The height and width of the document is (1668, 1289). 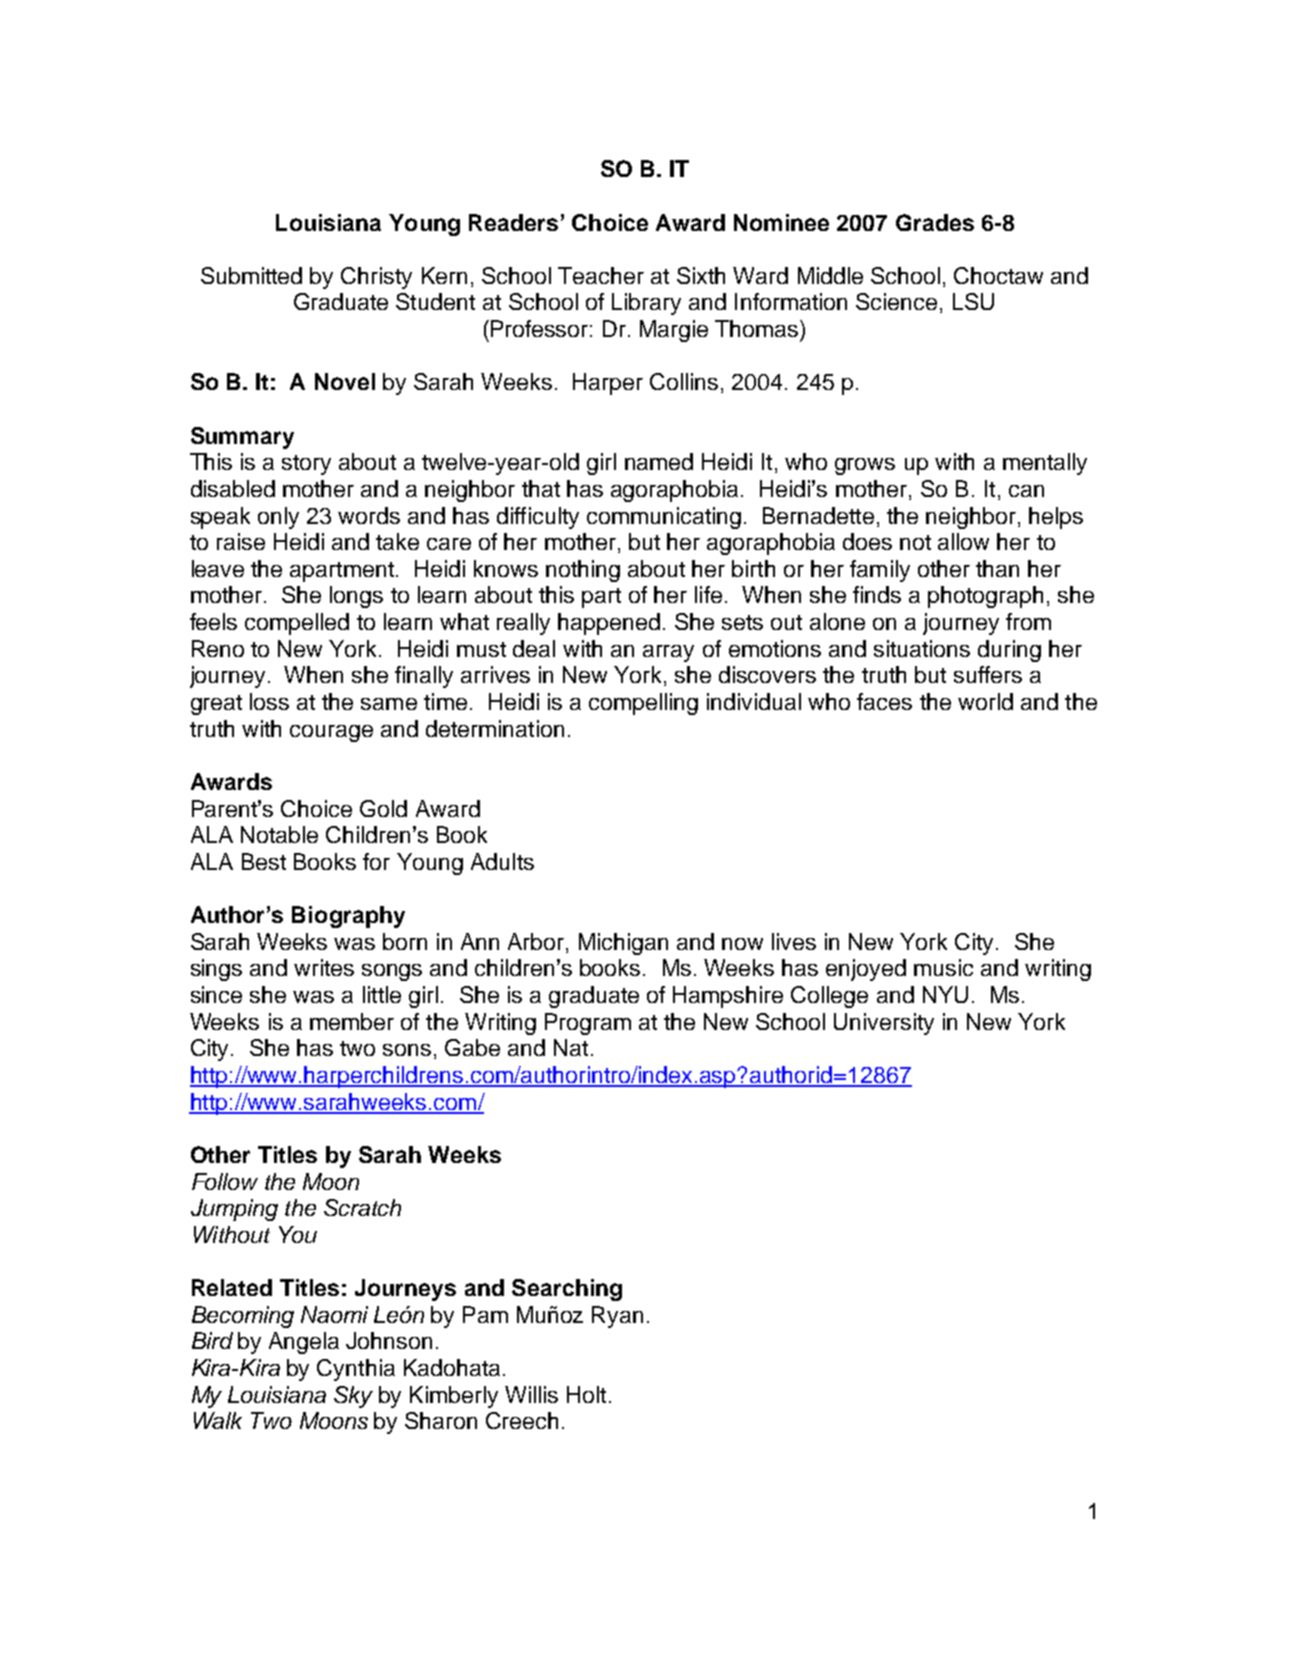 I want to click on Program, so click(x=588, y=1024).
